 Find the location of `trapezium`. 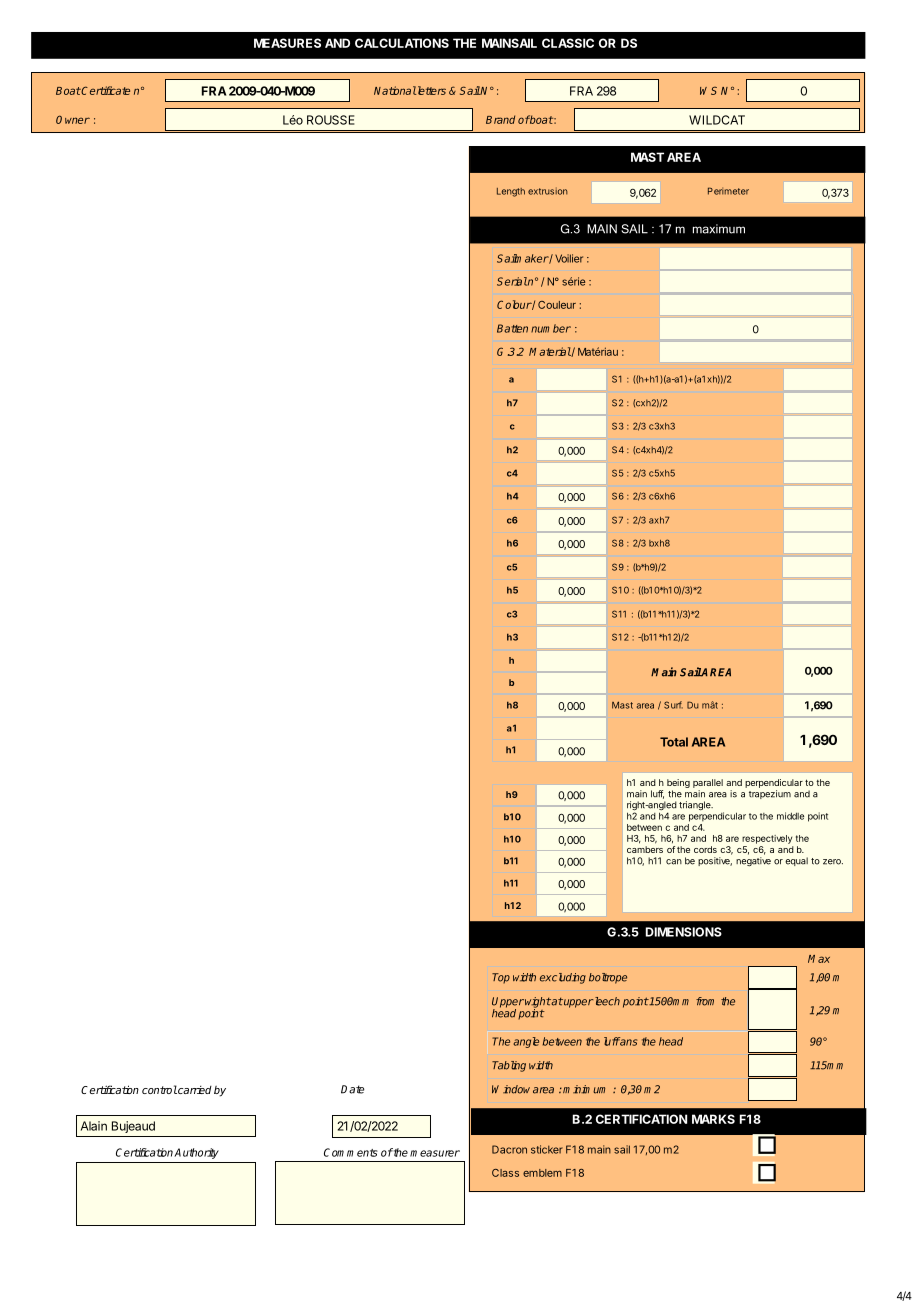

trapezium is located at coordinates (770, 794).
